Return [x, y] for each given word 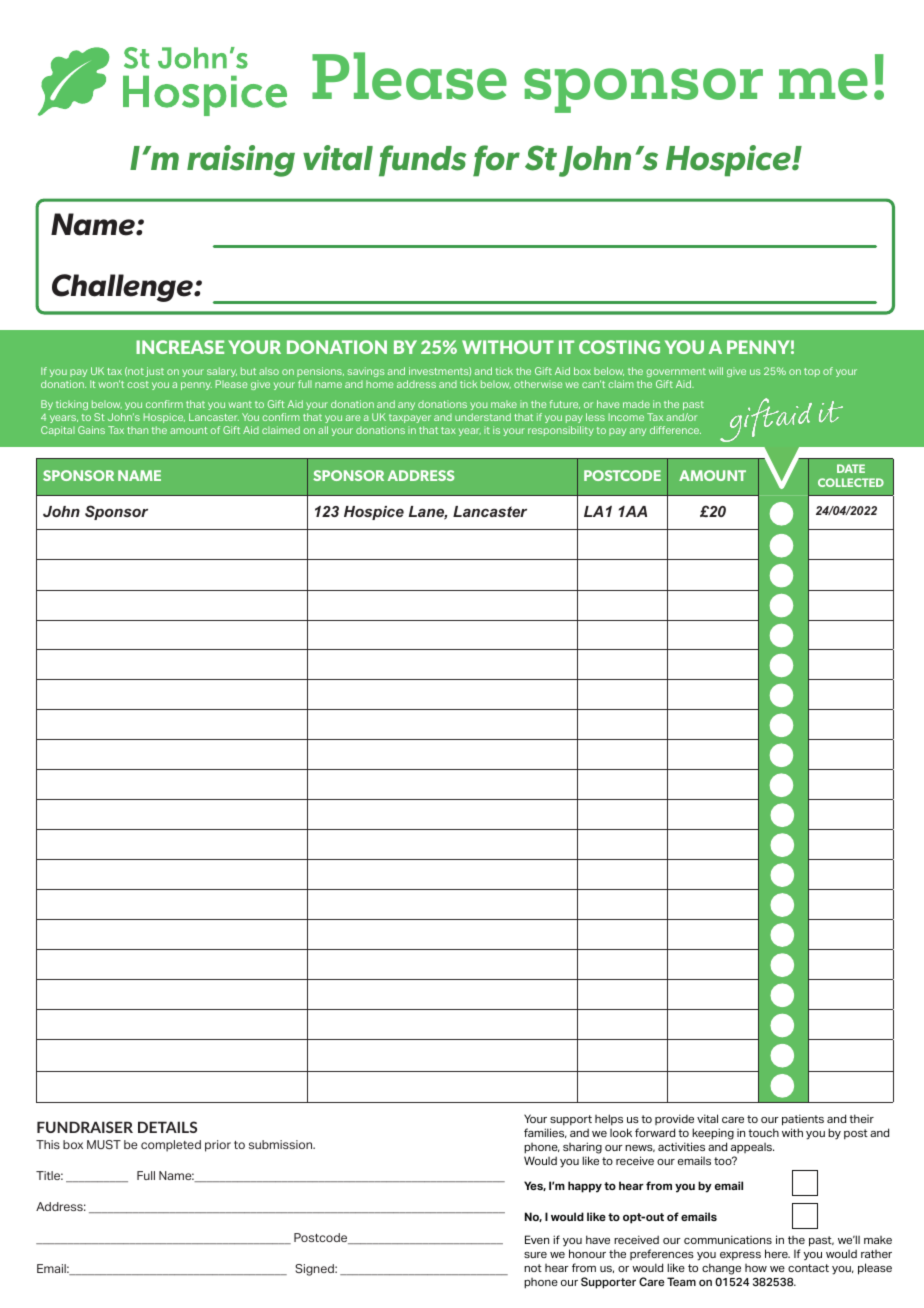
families [545, 1133]
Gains [91, 430]
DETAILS [167, 1127]
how [756, 1268]
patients [803, 1120]
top [812, 372]
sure [535, 1255]
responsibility [561, 431]
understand [483, 417]
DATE [851, 468]
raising [241, 161]
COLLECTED [851, 482]
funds [422, 161]
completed [171, 1146]
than [137, 430]
